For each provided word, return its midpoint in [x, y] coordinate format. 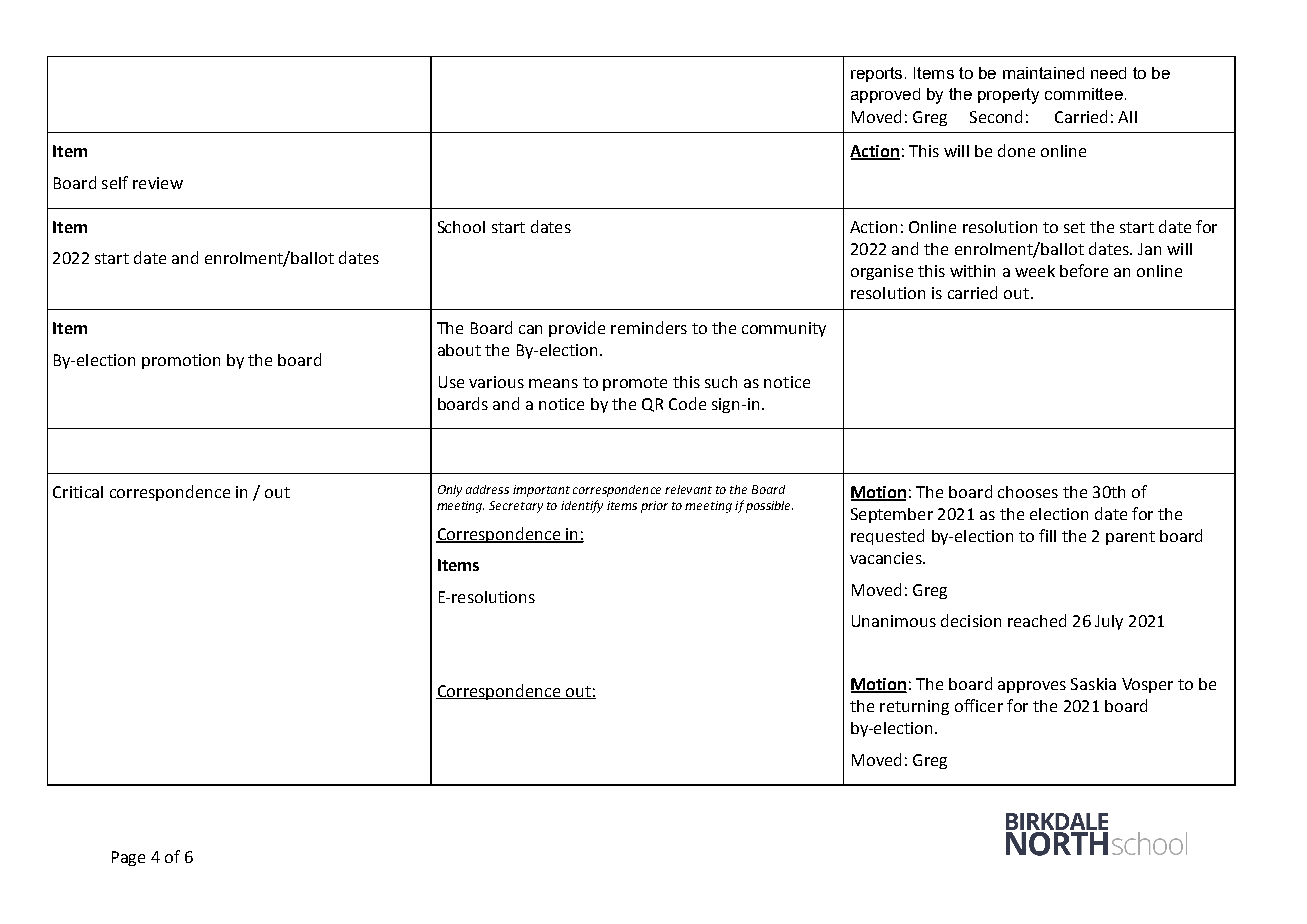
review [158, 183]
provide [577, 329]
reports [876, 74]
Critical [78, 492]
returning [914, 707]
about [459, 350]
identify [582, 506]
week [1035, 271]
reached [1037, 620]
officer [979, 705]
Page [128, 858]
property [1008, 96]
